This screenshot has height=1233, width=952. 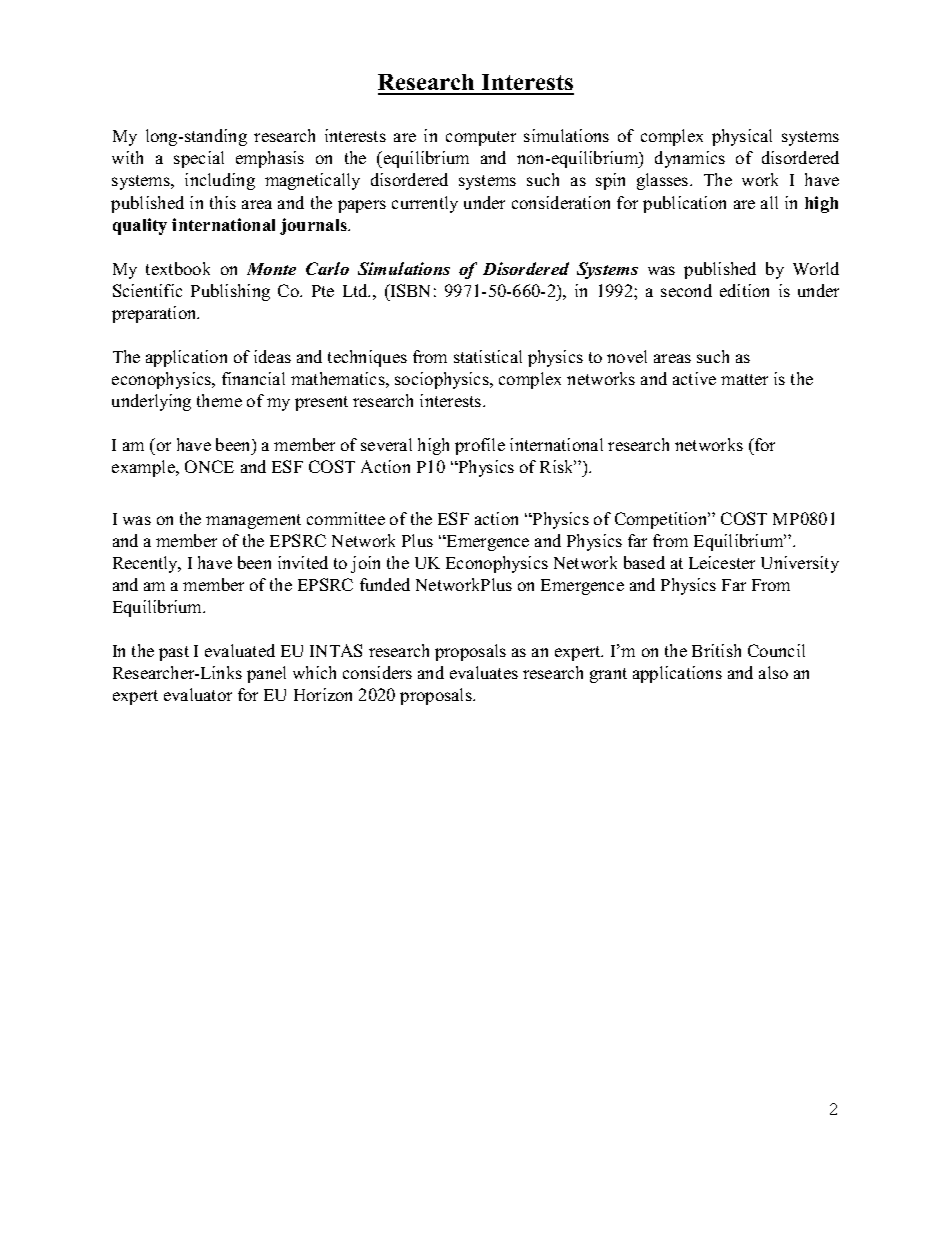 I want to click on also, so click(x=773, y=672).
